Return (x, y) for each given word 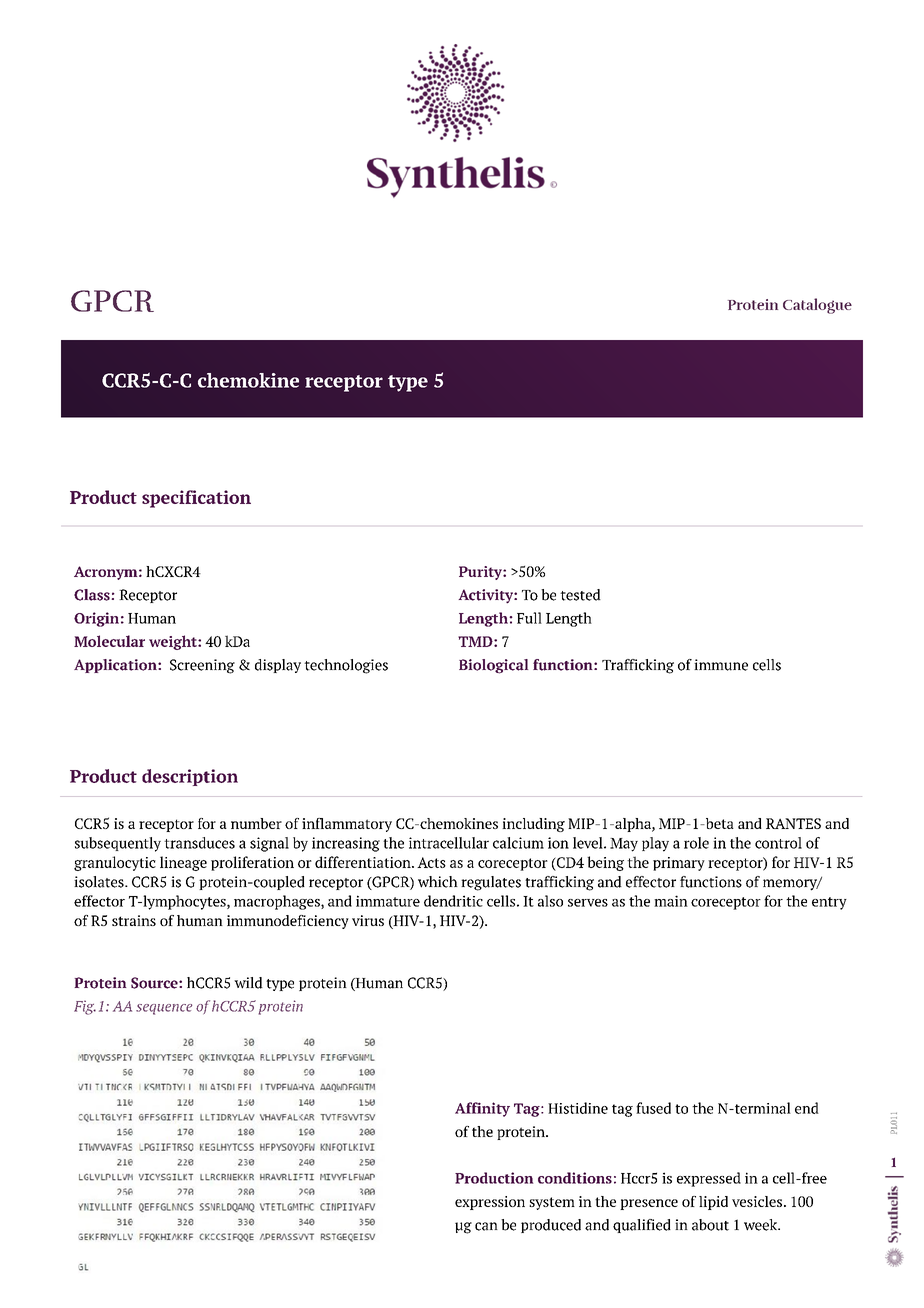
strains (134, 920)
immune (721, 665)
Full (529, 618)
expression (490, 1203)
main (671, 901)
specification (196, 499)
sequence (164, 1009)
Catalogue (817, 306)
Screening (202, 666)
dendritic (453, 901)
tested (580, 595)
